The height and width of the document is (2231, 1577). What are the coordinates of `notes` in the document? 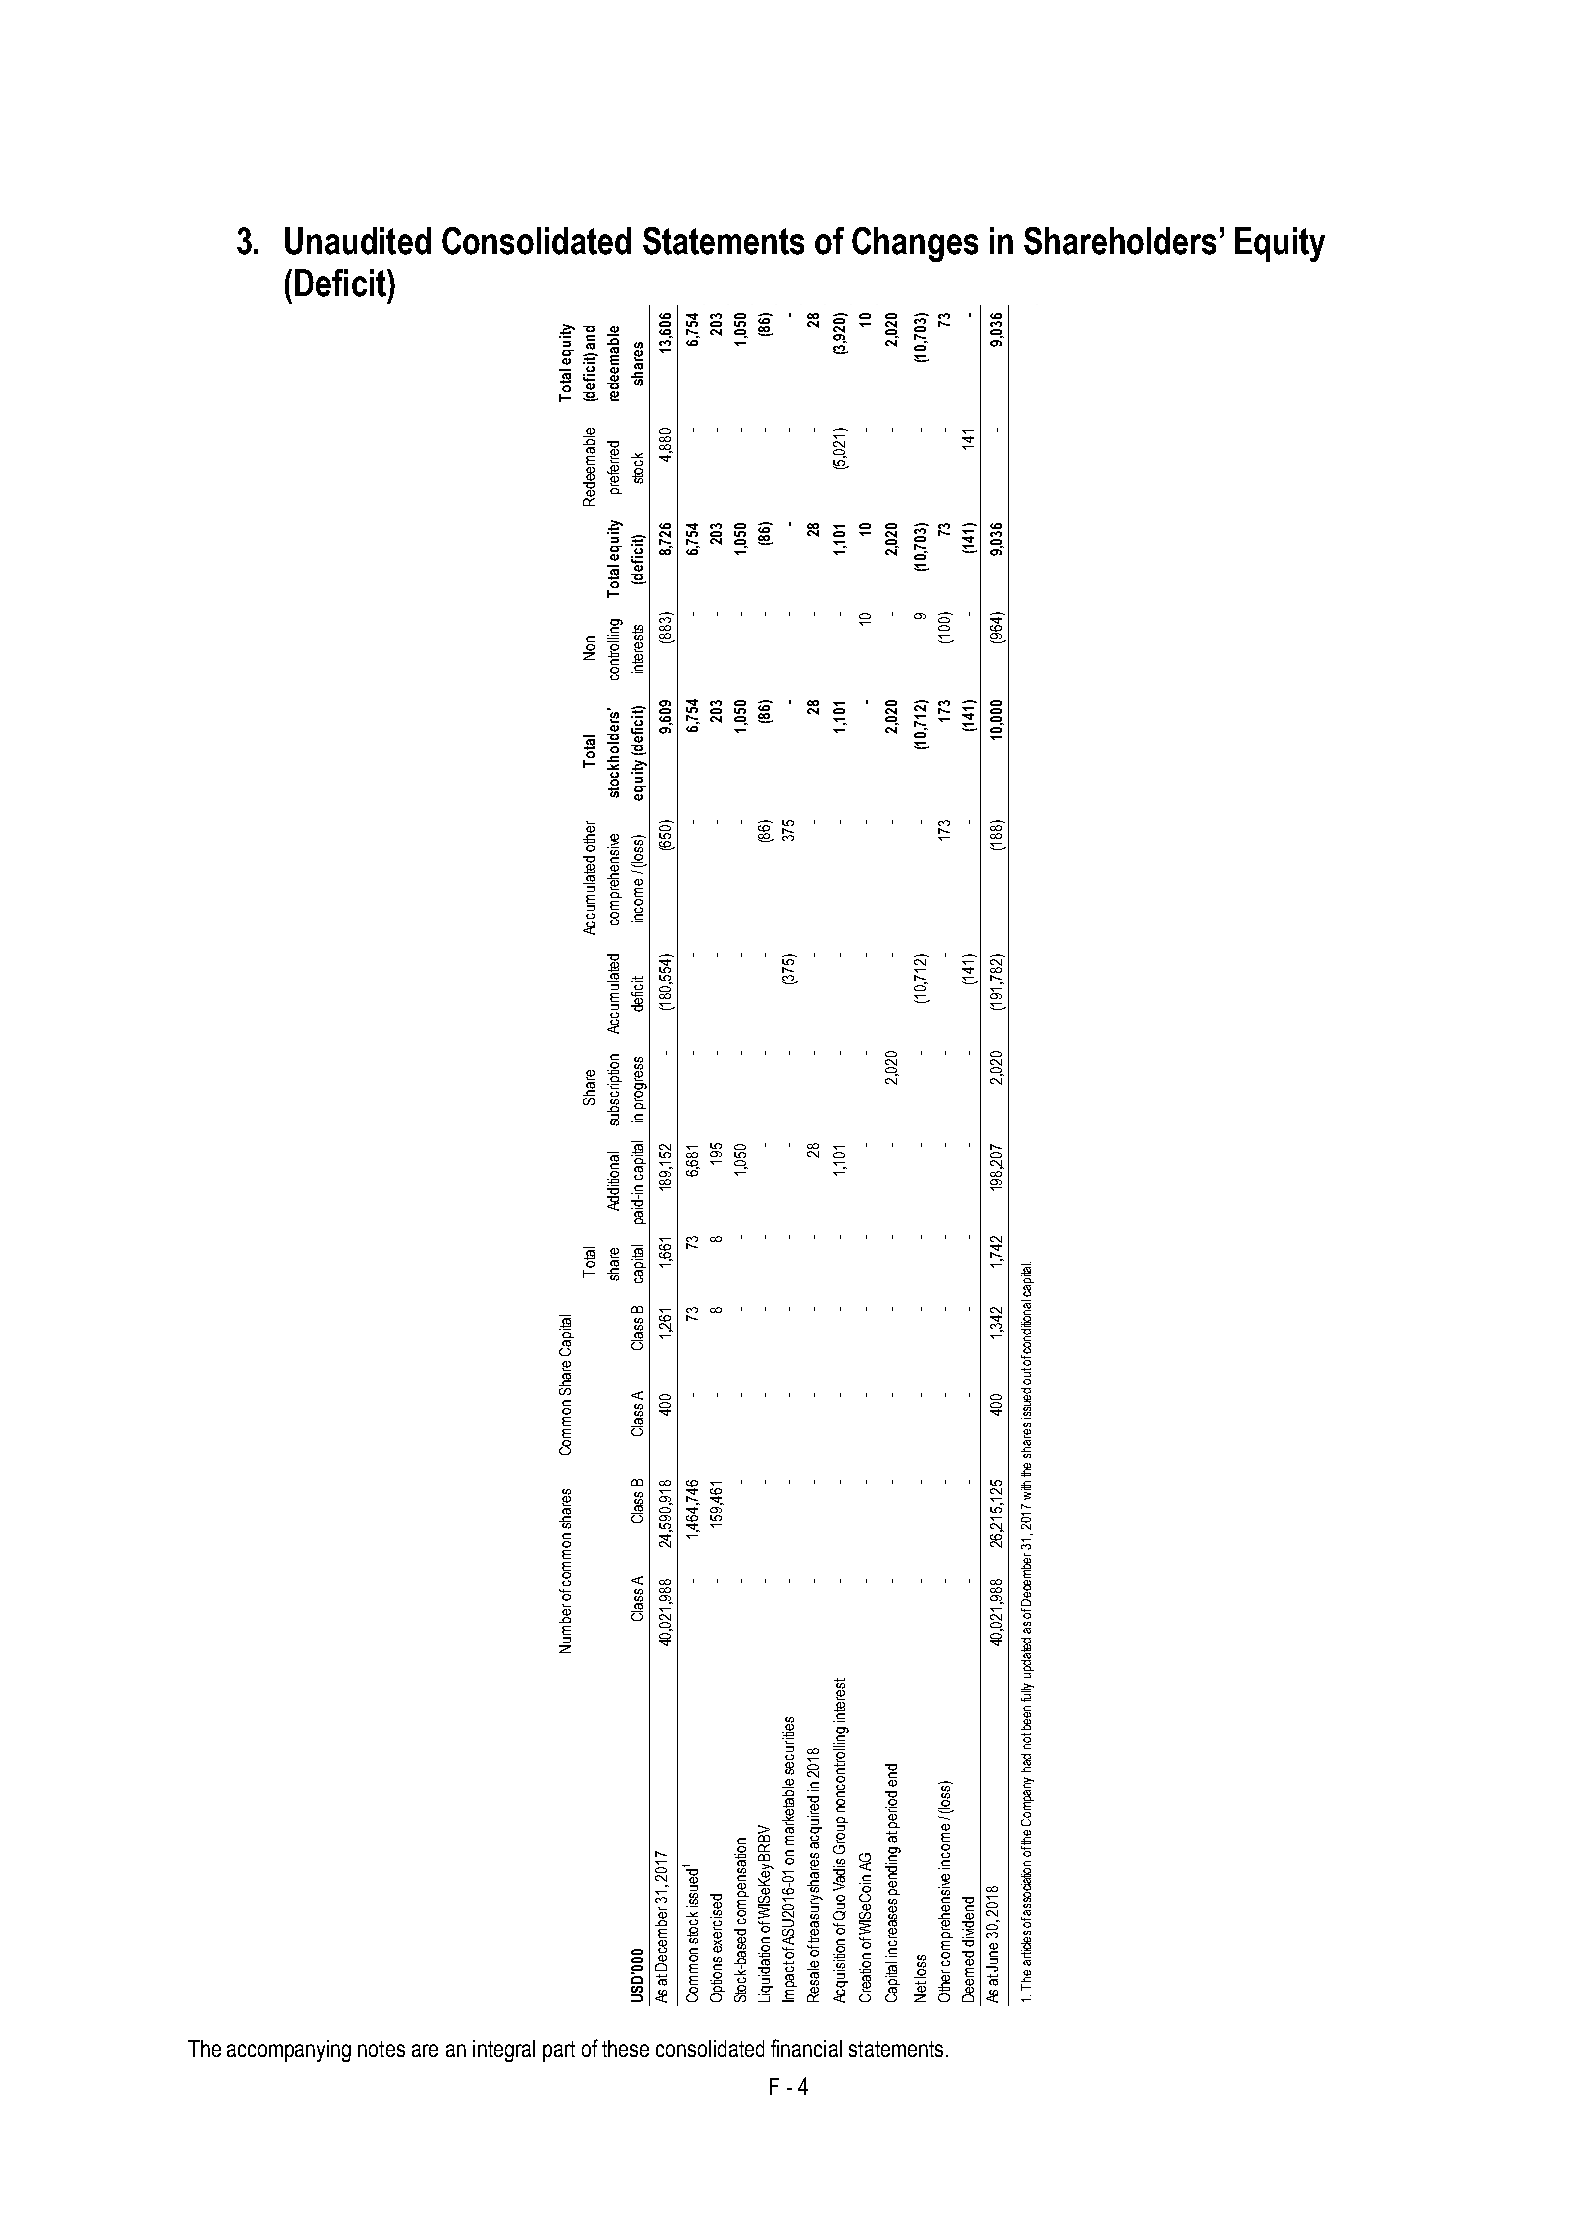 It's located at (381, 2049).
